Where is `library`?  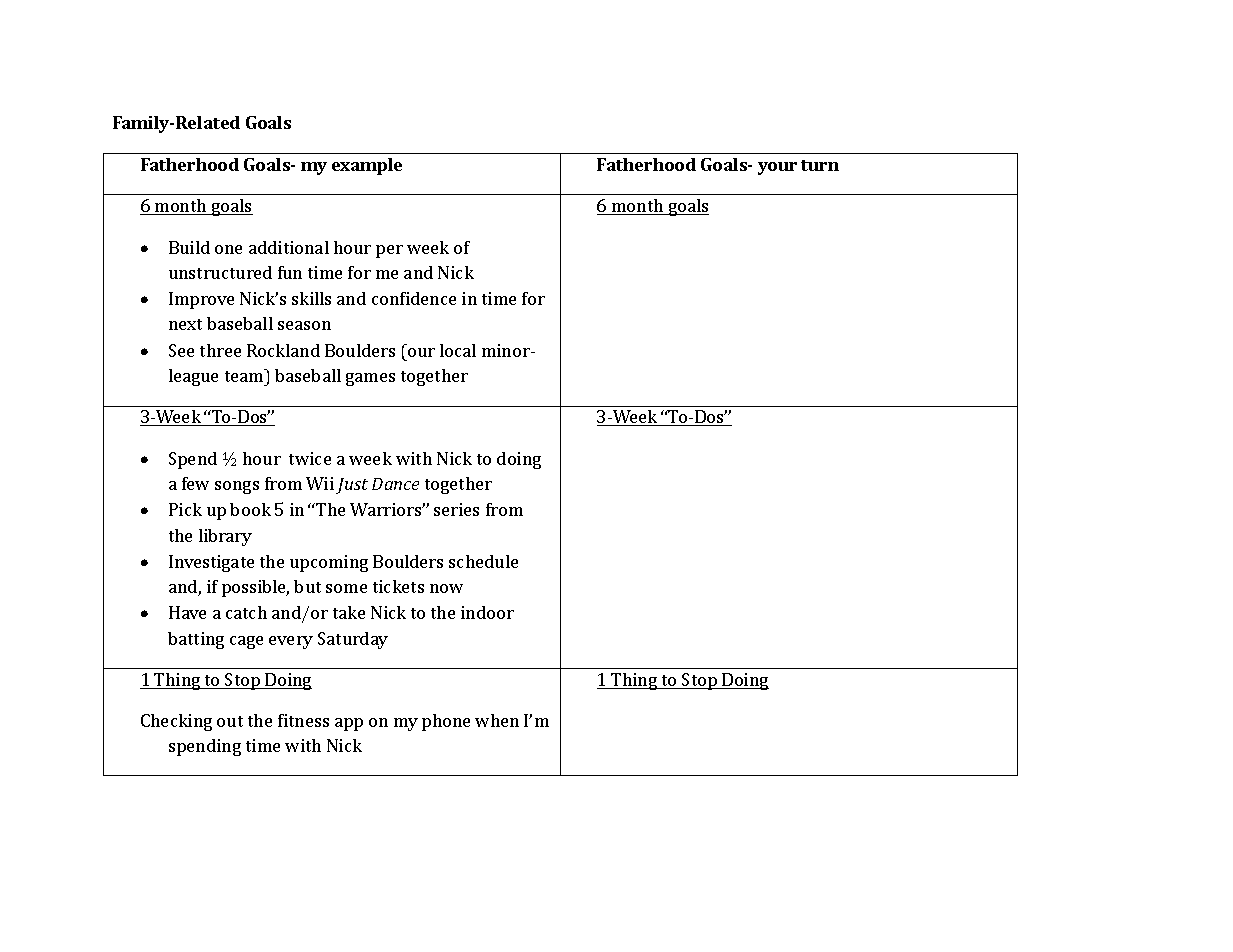 library is located at coordinates (225, 537).
